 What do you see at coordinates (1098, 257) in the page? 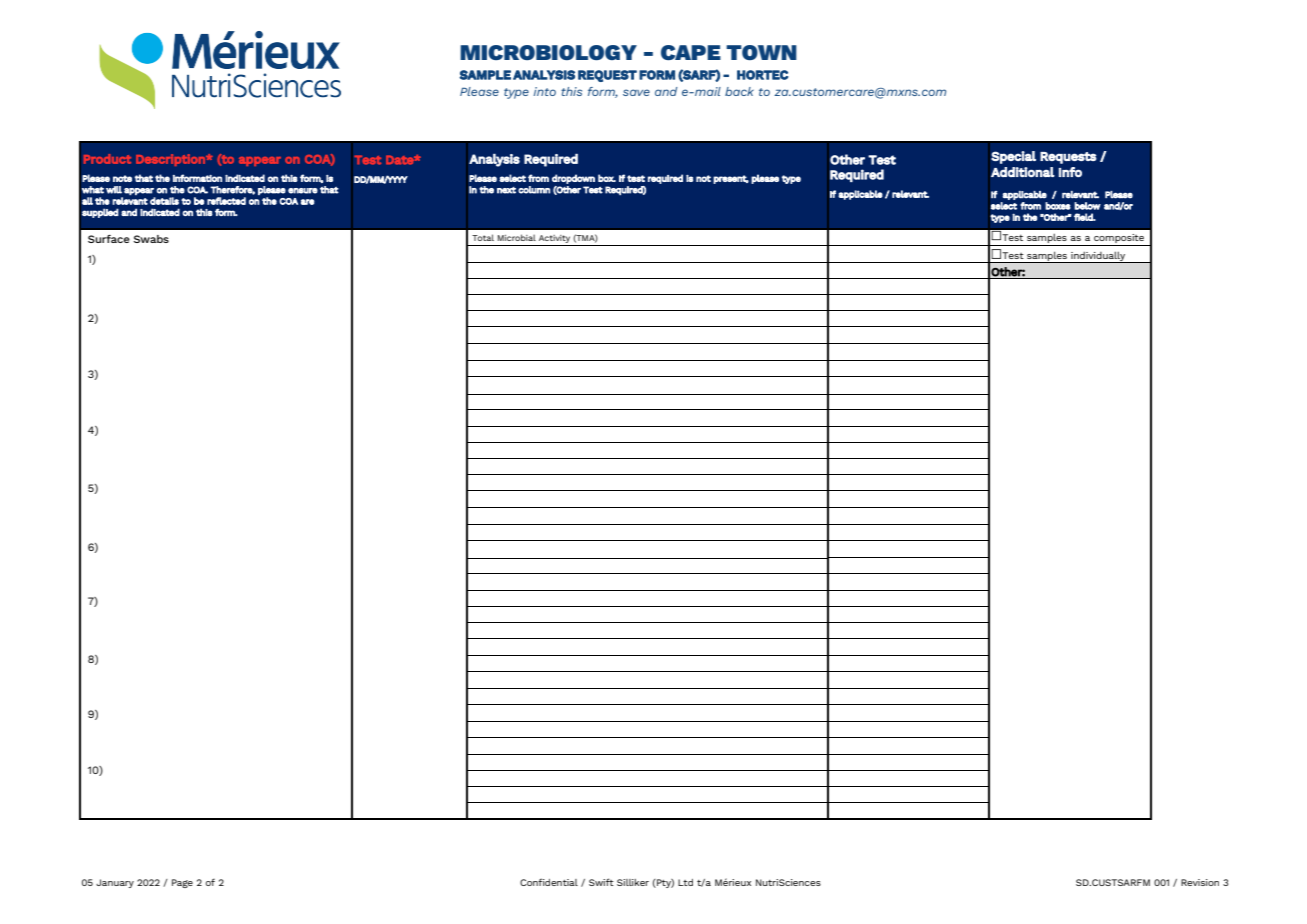
I see `individually` at bounding box center [1098, 257].
